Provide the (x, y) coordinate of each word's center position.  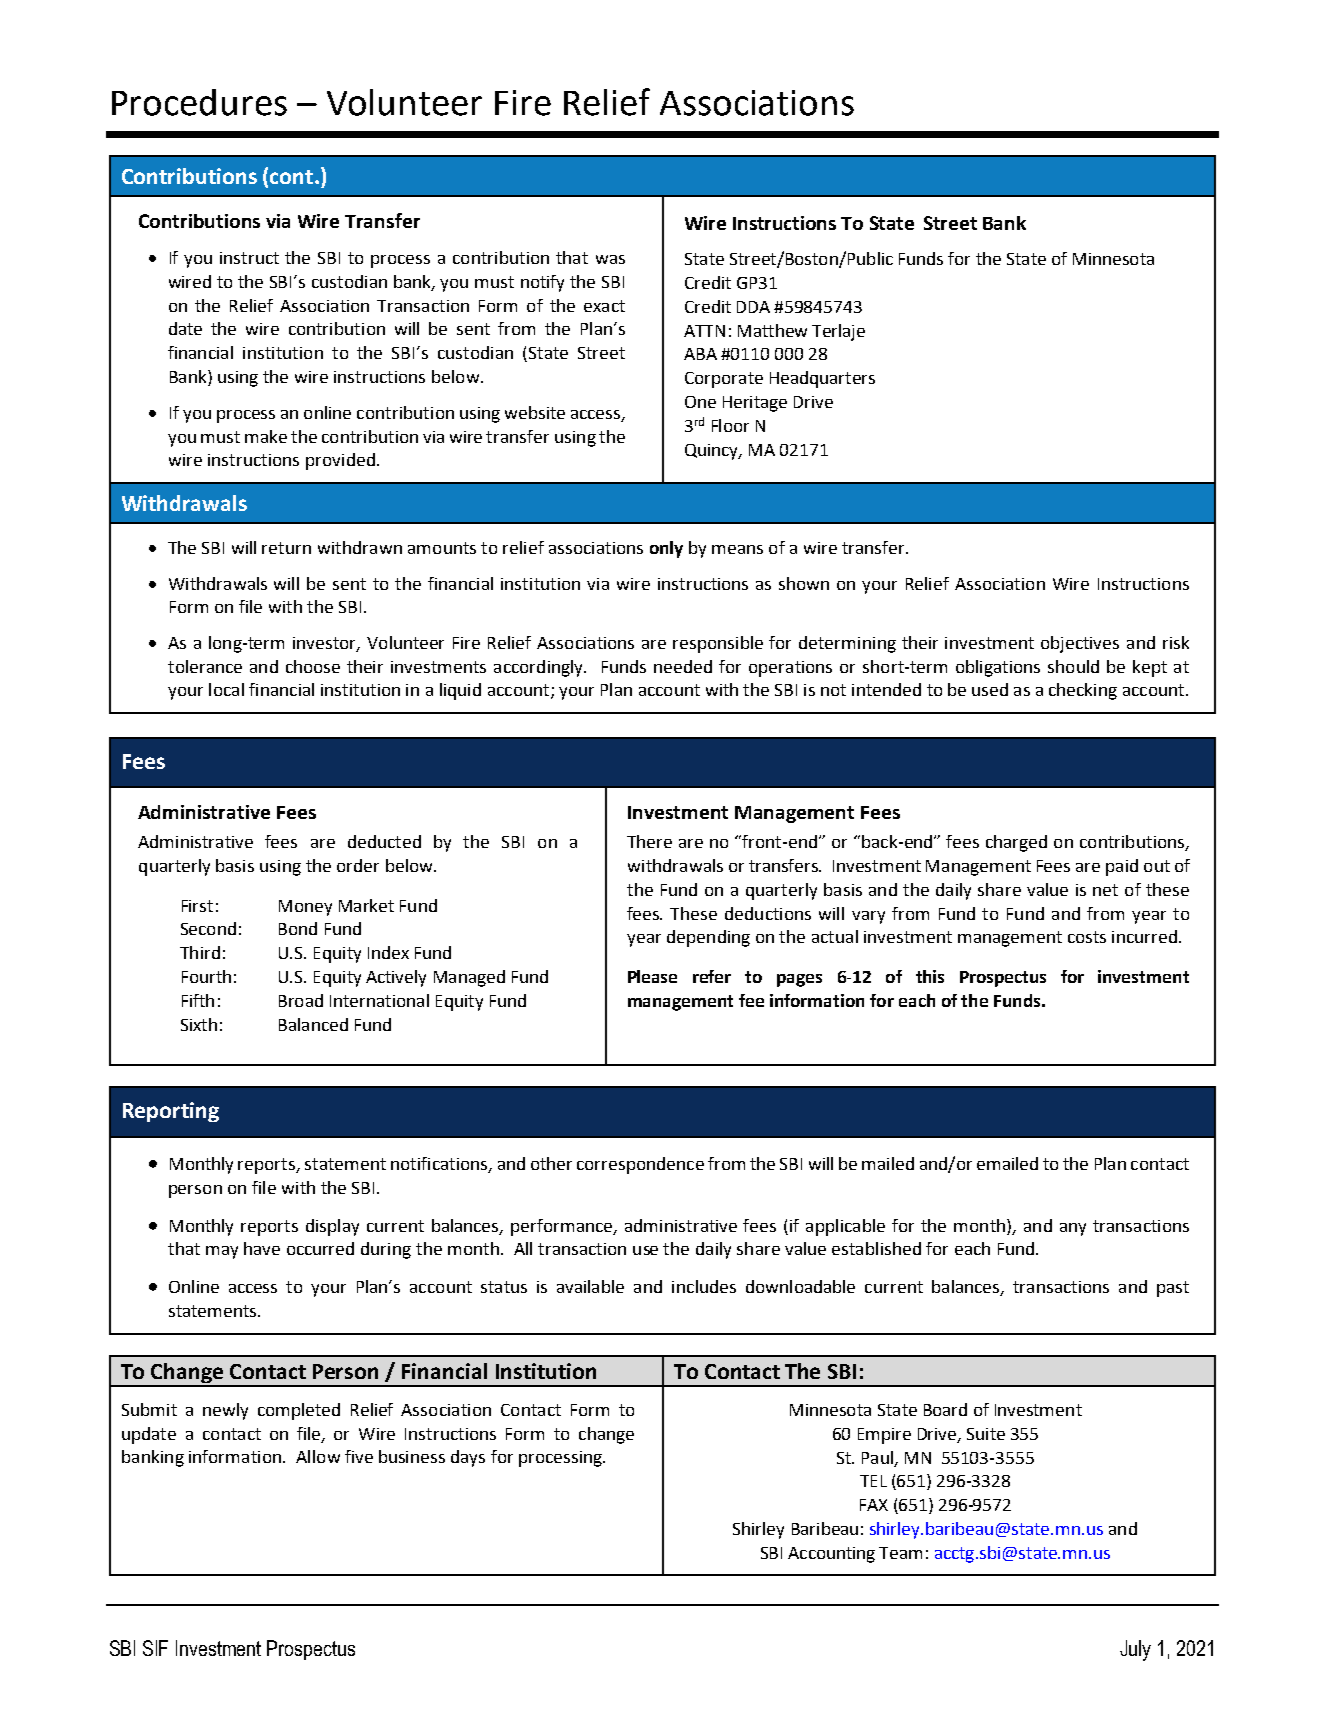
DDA (753, 307)
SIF (155, 1648)
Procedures (199, 102)
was (610, 259)
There (649, 841)
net (1105, 890)
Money (305, 908)
